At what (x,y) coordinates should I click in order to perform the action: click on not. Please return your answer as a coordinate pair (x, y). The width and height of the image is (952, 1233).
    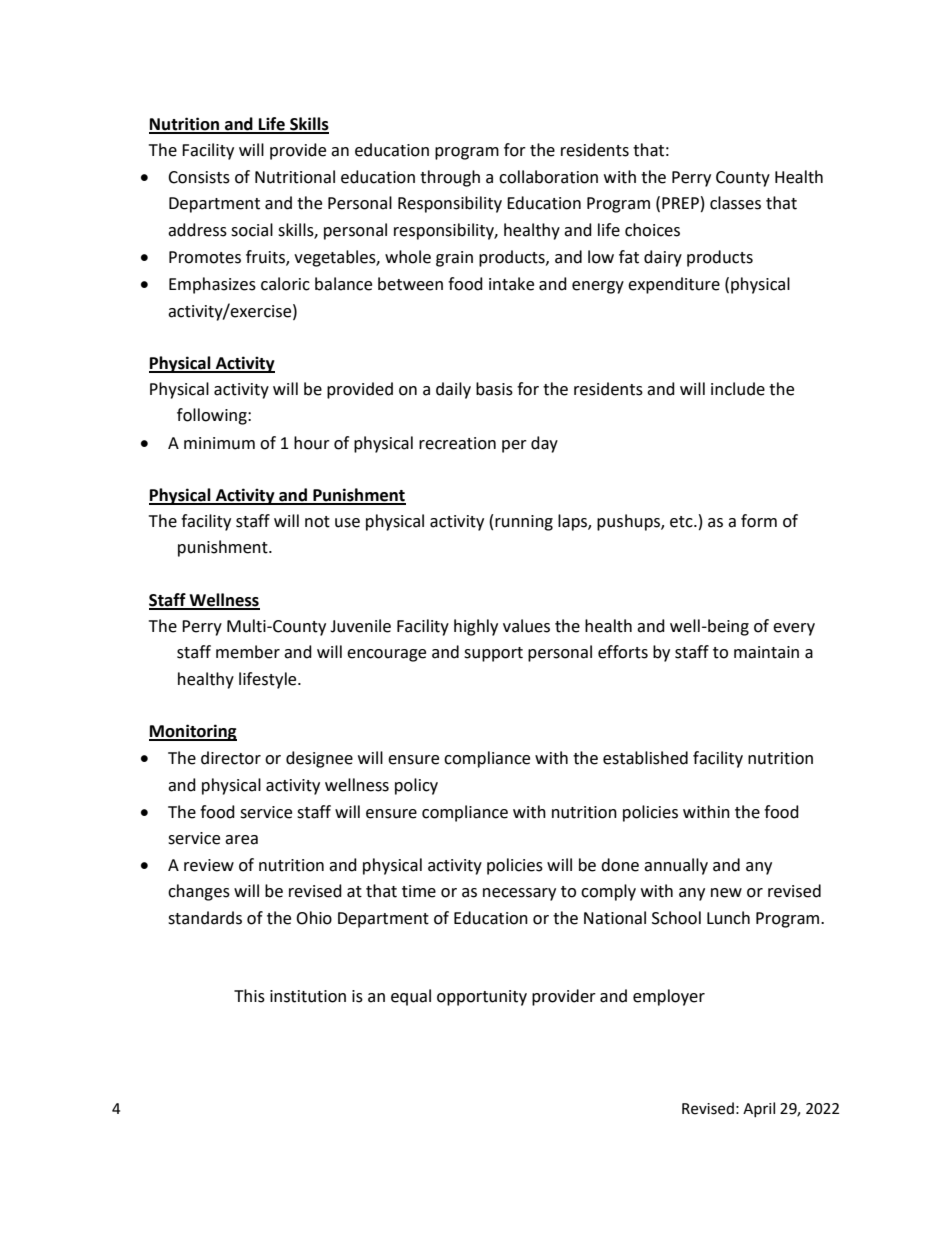
    Looking at the image, I should click on (317, 522).
